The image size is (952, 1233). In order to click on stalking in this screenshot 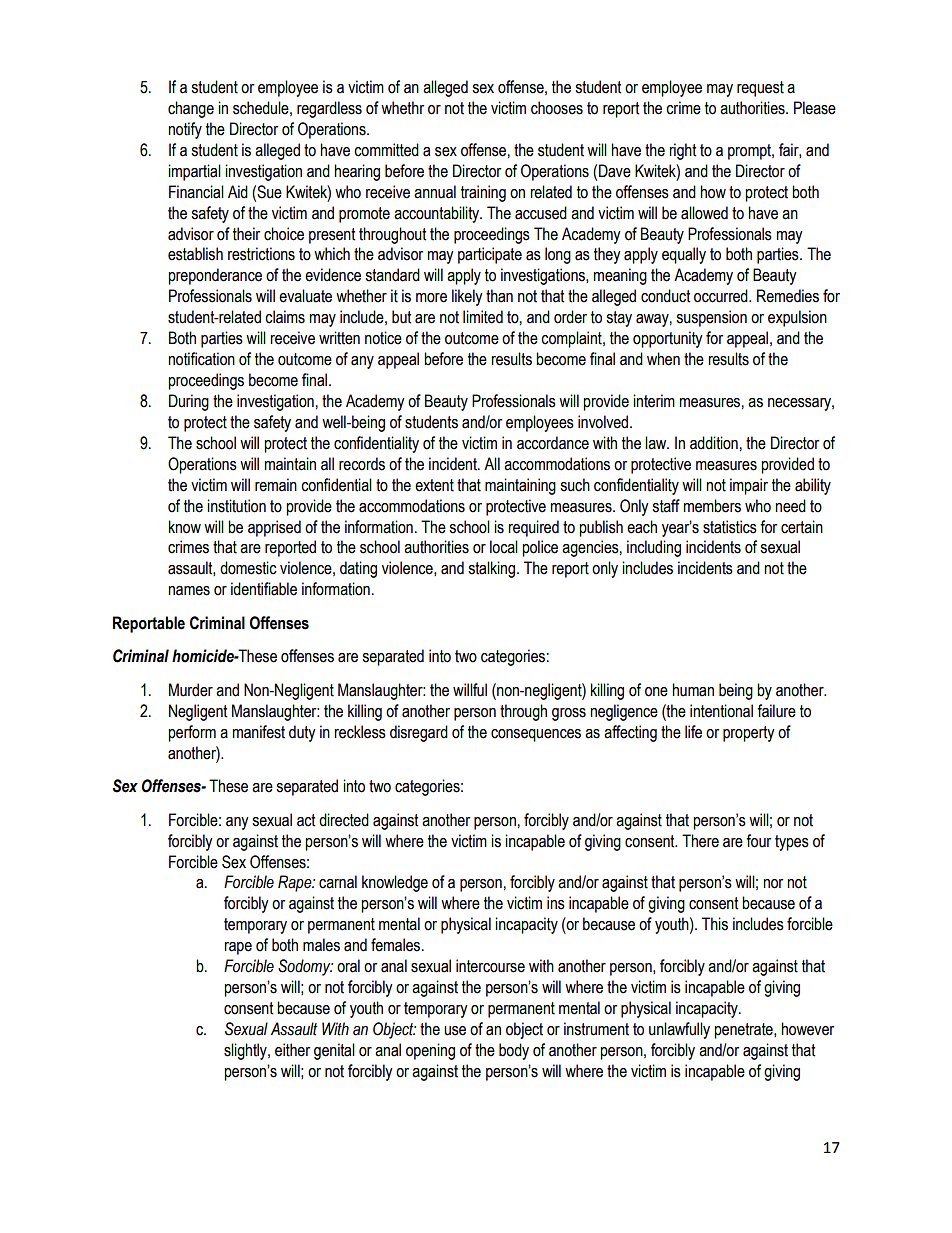, I will do `click(493, 569)`.
